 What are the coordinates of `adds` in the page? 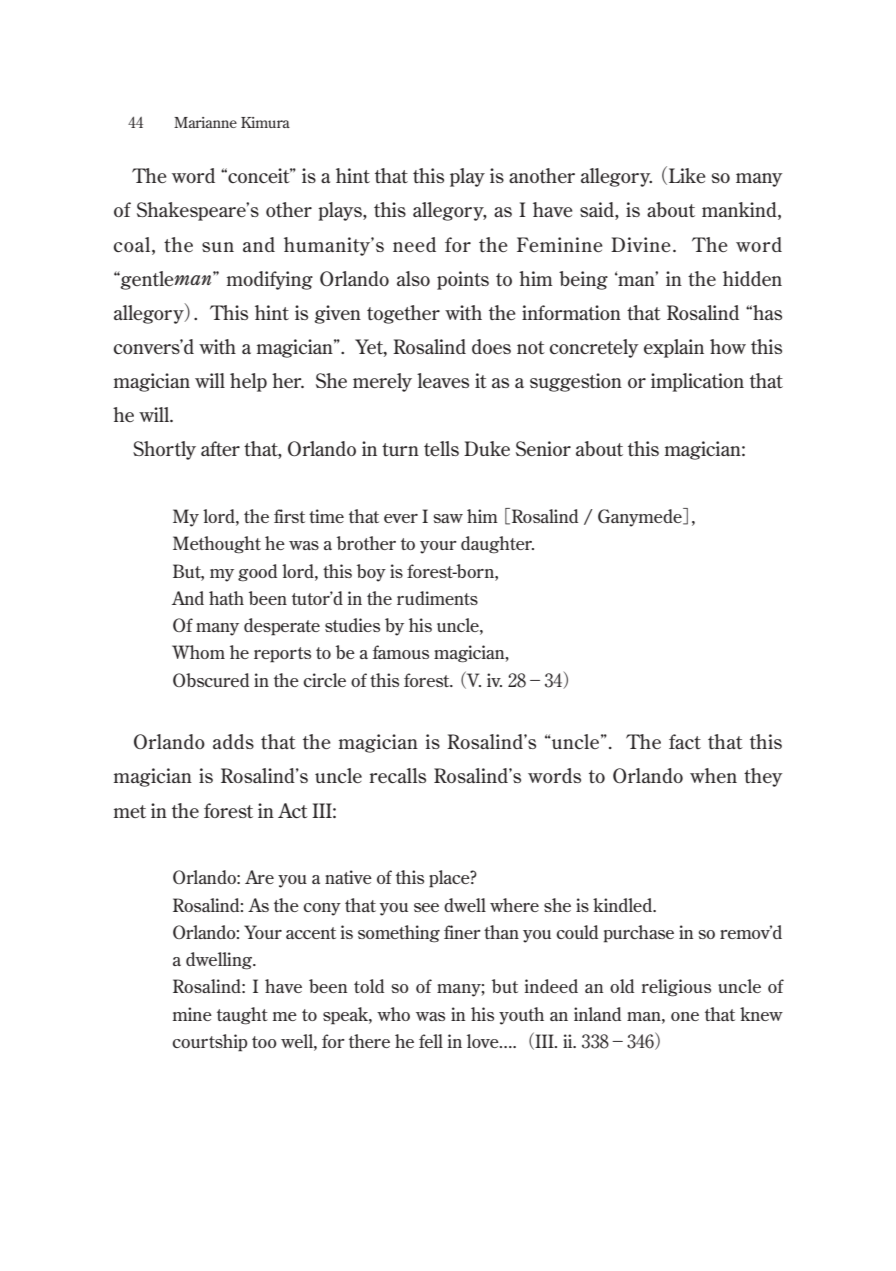 It's located at (233, 741).
